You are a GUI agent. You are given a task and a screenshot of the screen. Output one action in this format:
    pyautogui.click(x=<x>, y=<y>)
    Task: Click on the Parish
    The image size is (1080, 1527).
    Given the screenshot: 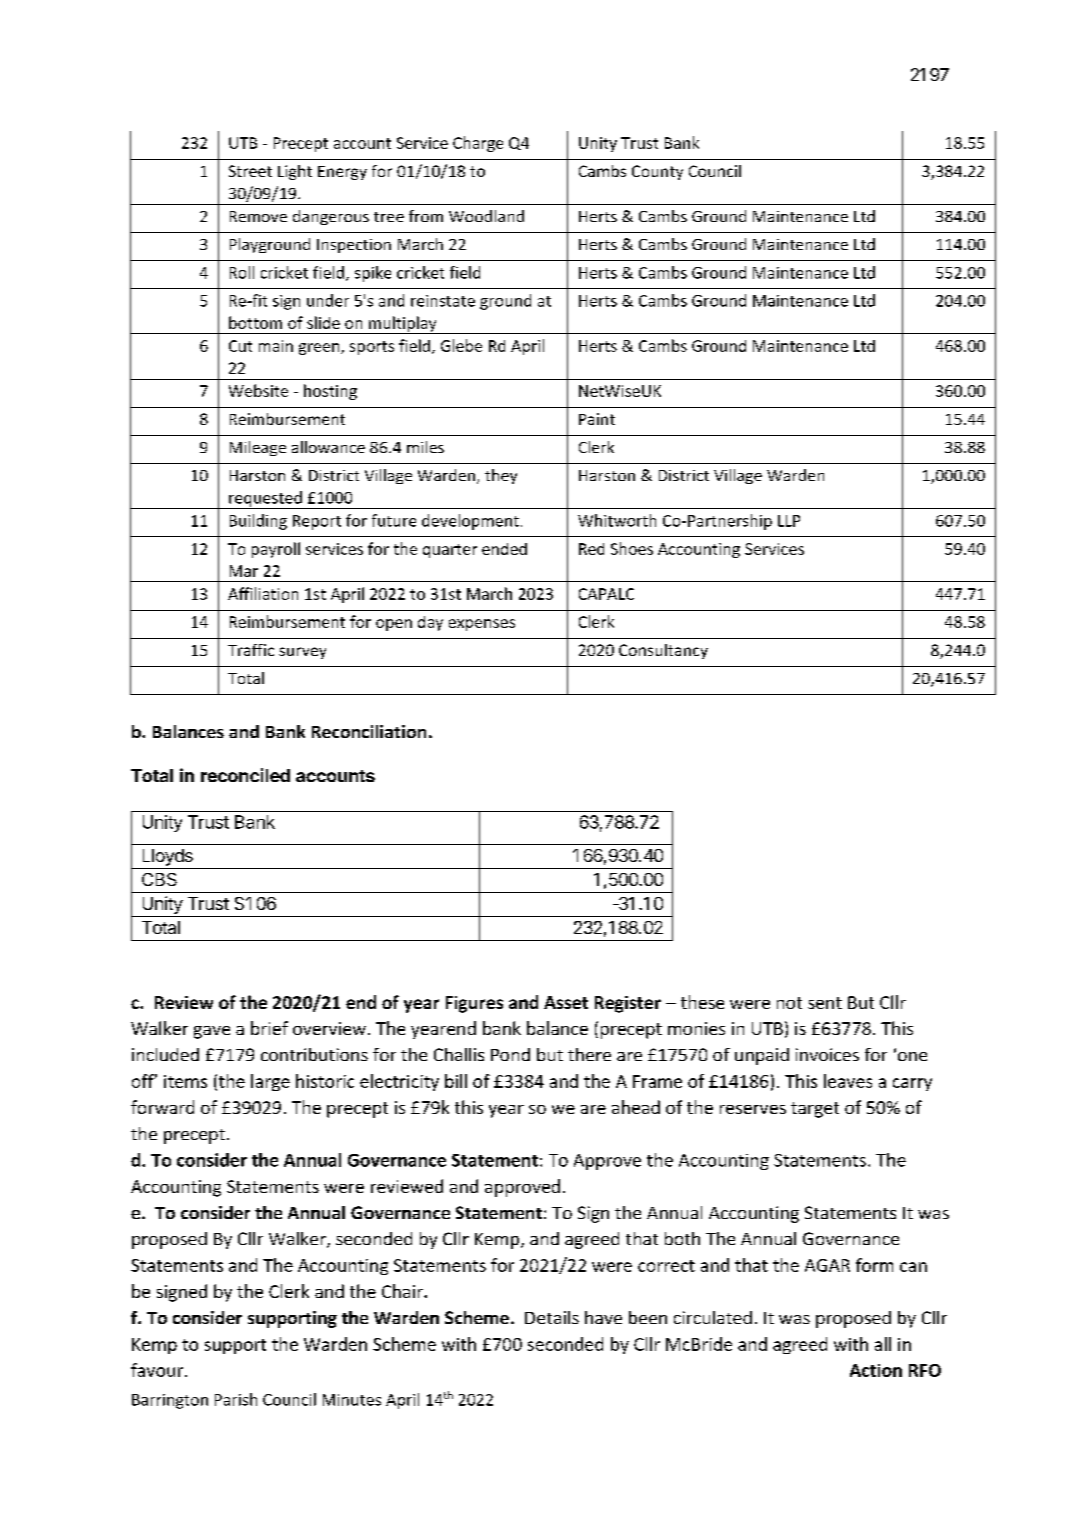 What is the action you would take?
    pyautogui.click(x=236, y=1399)
